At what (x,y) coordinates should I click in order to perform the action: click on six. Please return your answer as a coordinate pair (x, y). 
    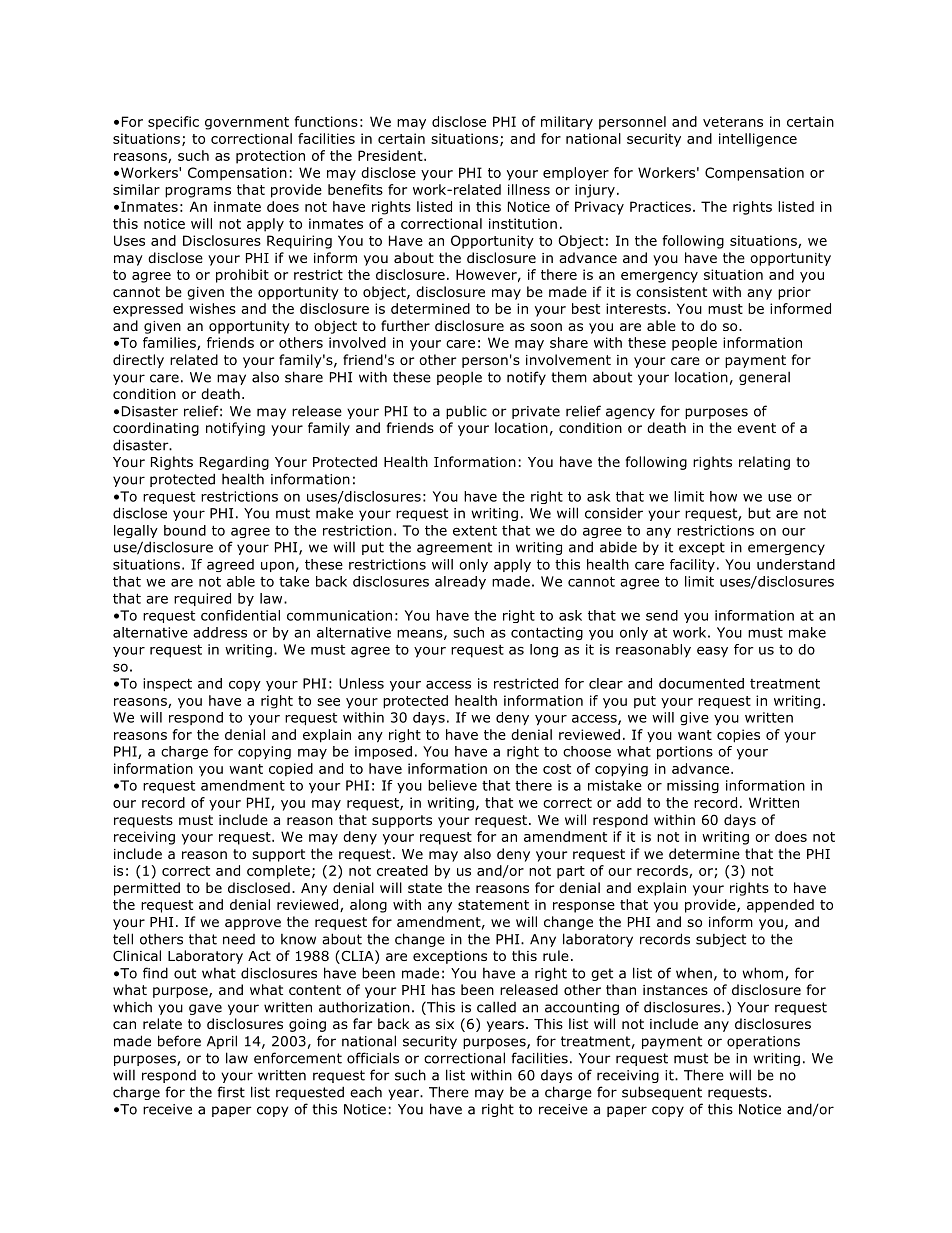
    Looking at the image, I should click on (445, 1024).
